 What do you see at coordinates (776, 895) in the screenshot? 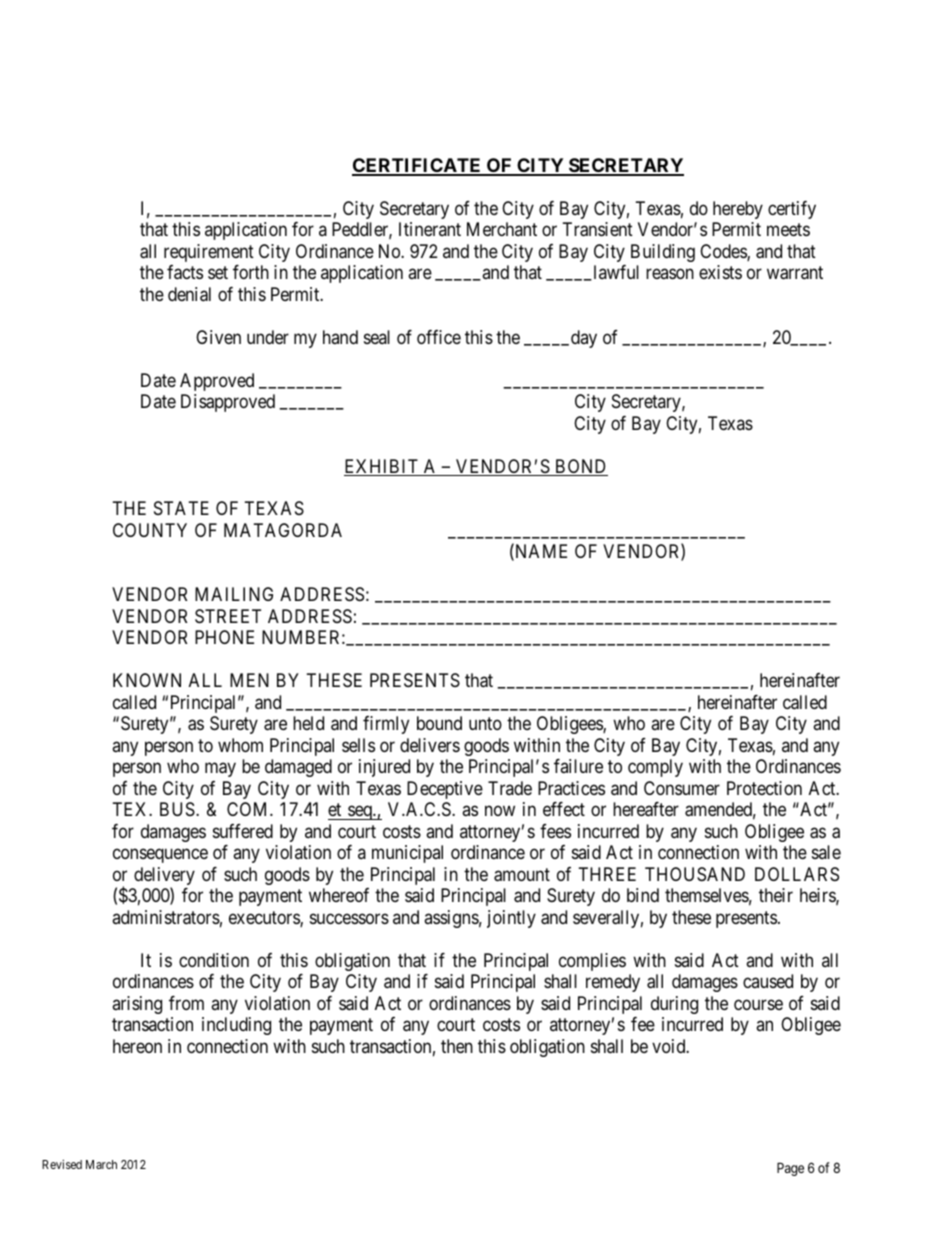
I see `their` at bounding box center [776, 895].
